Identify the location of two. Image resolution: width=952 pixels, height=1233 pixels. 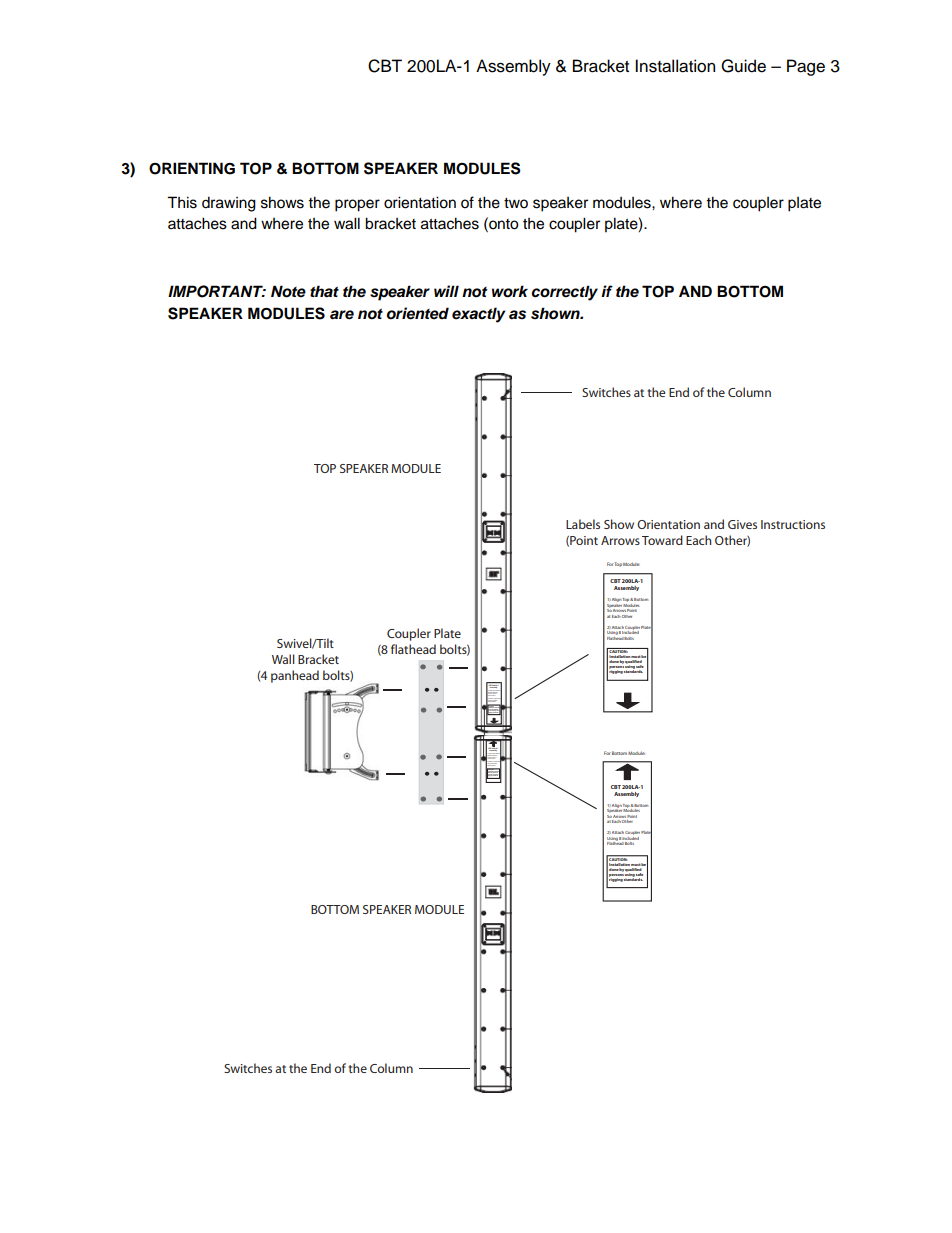
(516, 203).
